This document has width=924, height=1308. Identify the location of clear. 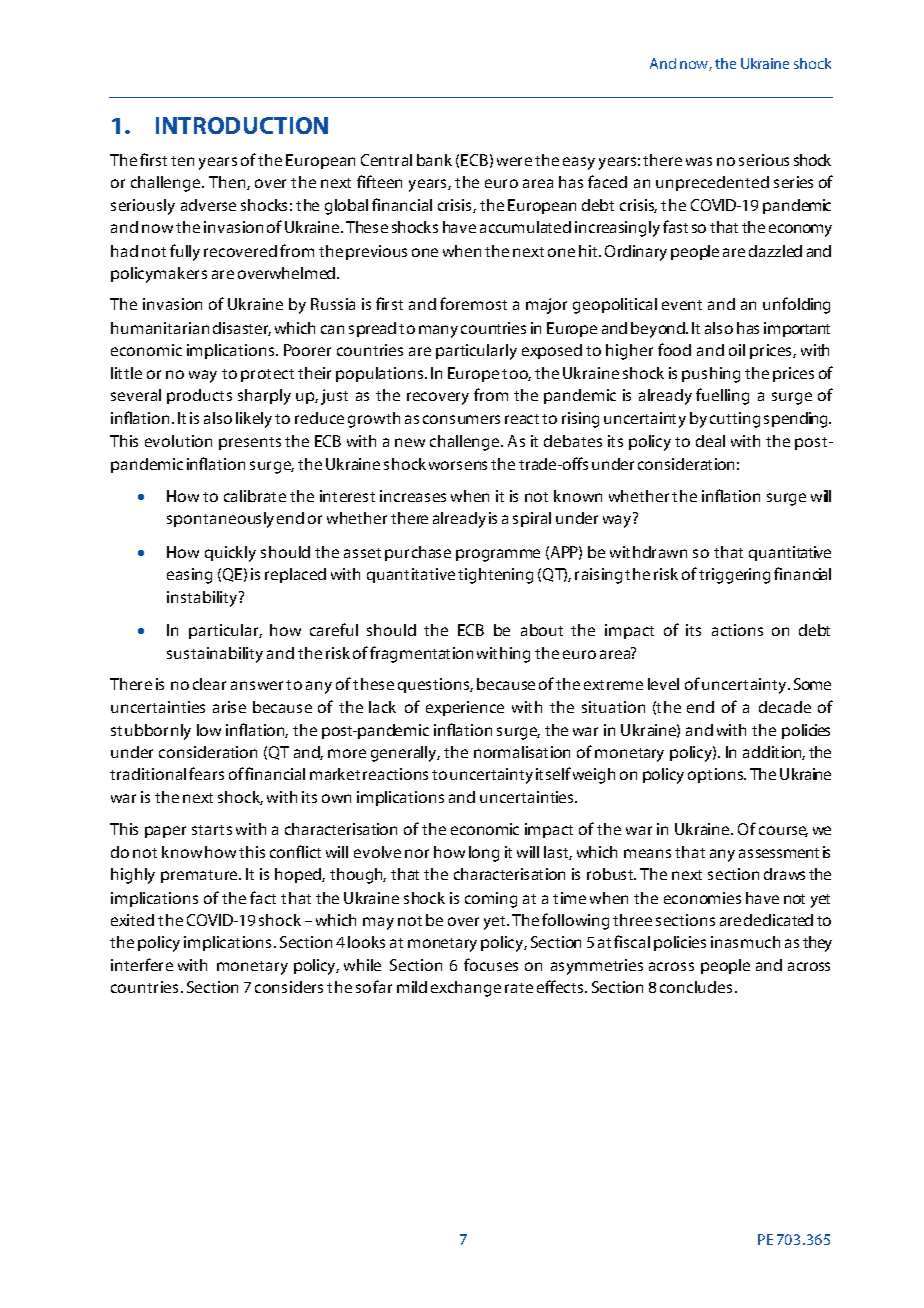
(209, 684).
